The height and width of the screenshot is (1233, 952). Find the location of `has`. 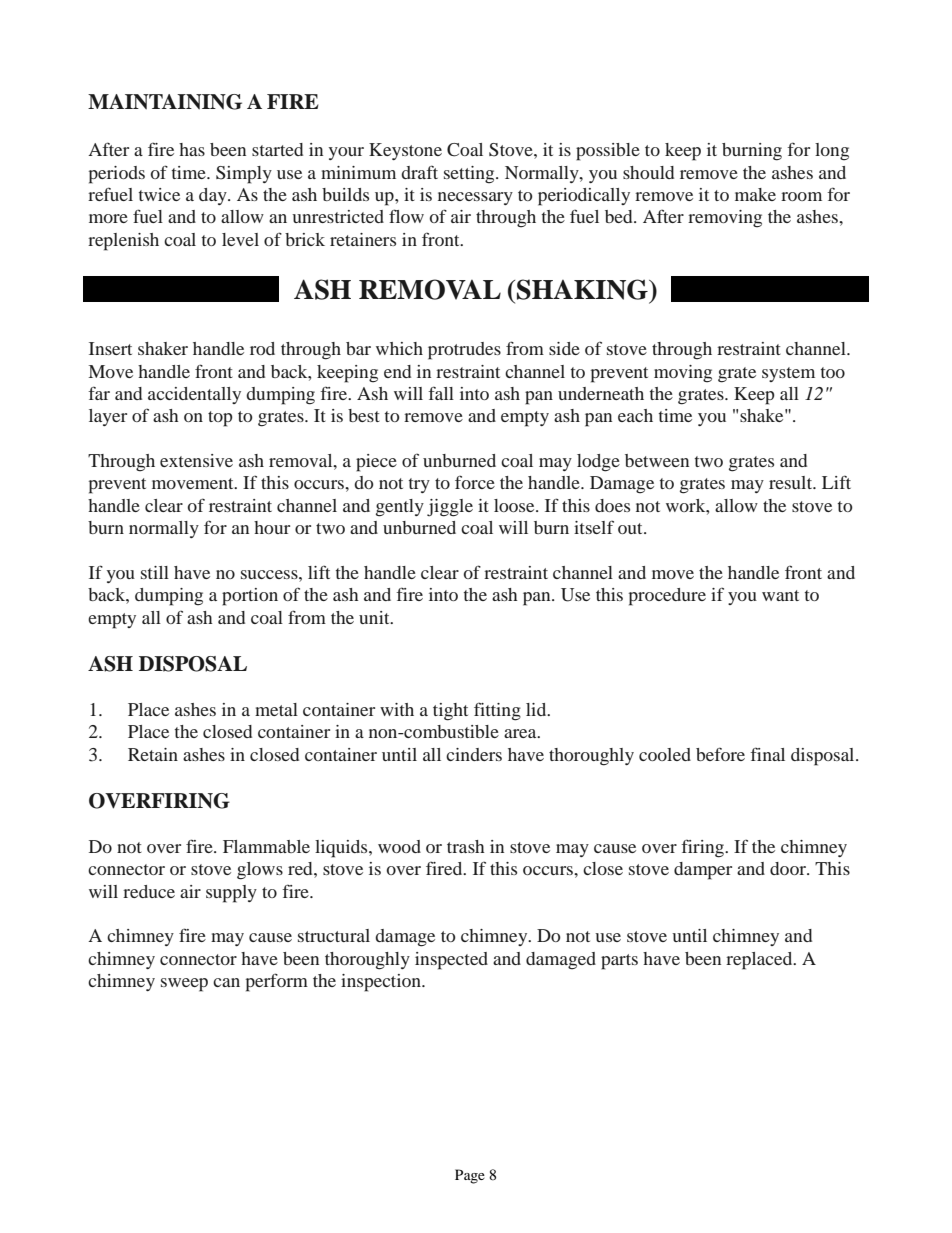

has is located at coordinates (192, 149).
